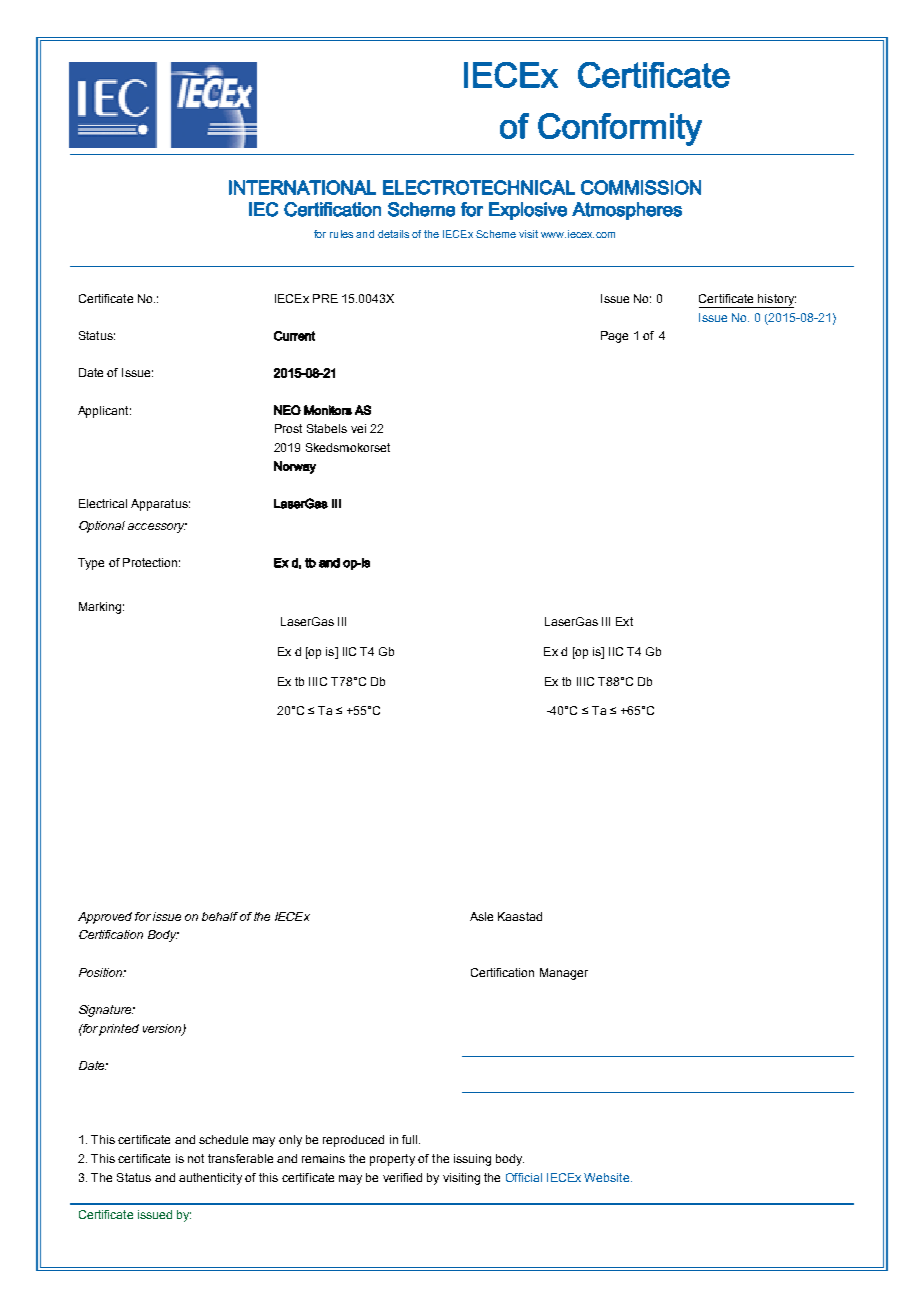 This screenshot has width=924, height=1308. What do you see at coordinates (196, 1158) in the screenshot?
I see `not` at bounding box center [196, 1158].
